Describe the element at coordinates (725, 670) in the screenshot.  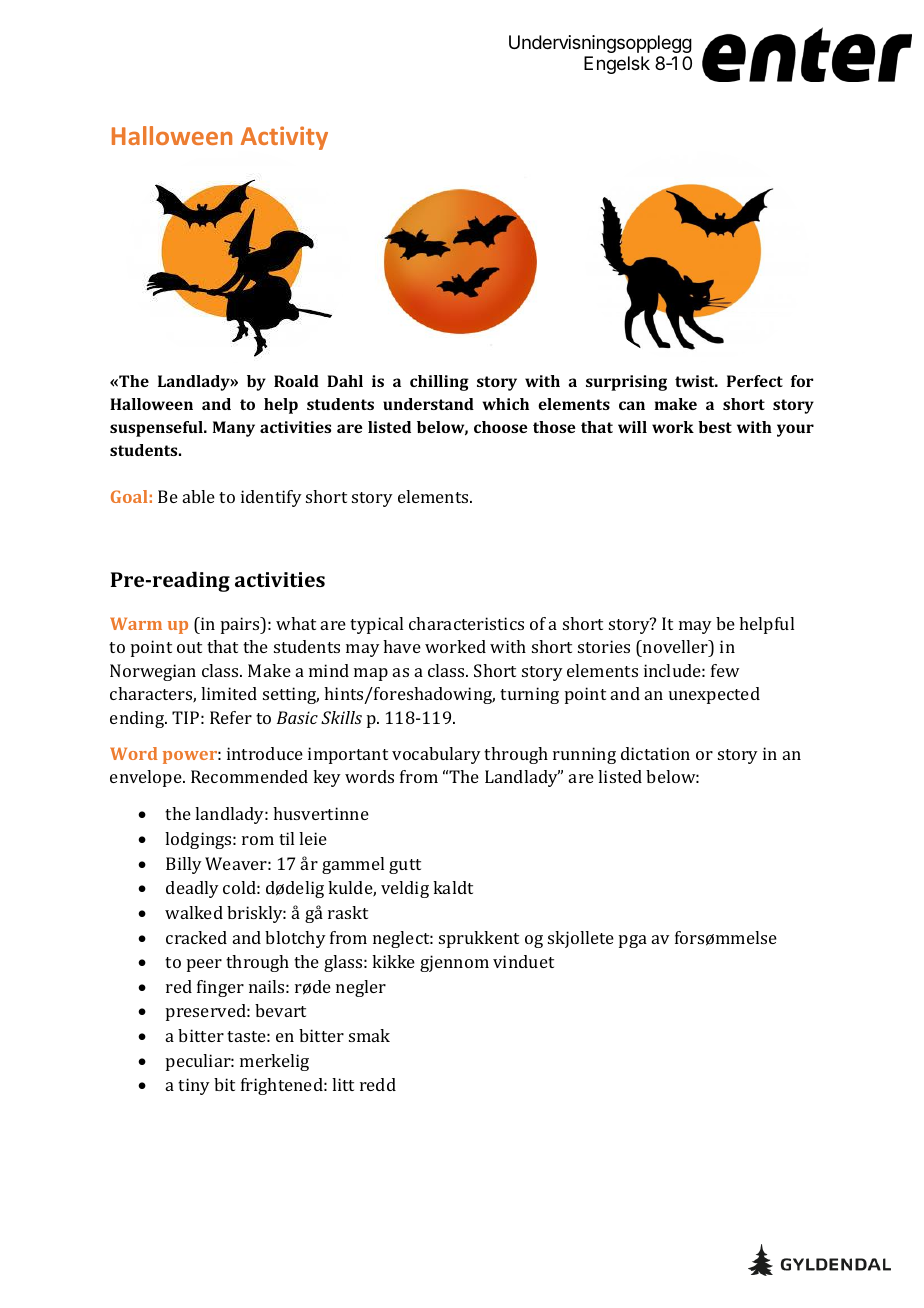
I see `few` at that location.
